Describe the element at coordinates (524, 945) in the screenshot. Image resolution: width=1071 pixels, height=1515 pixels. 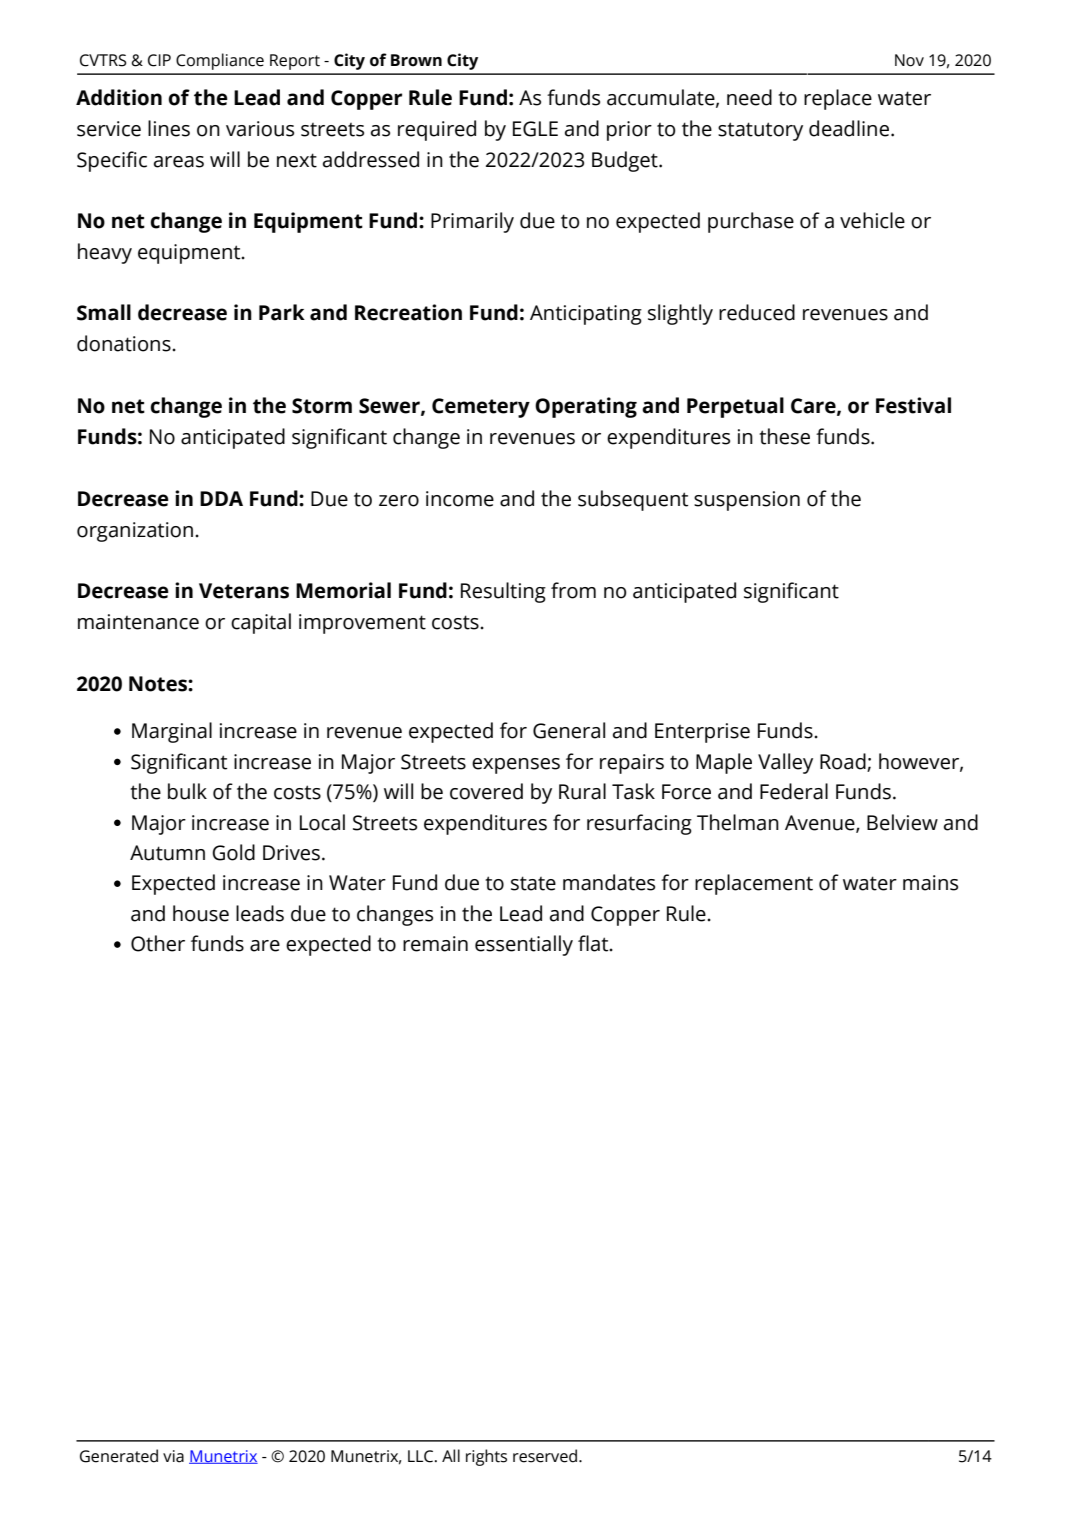
I see `essentially` at that location.
